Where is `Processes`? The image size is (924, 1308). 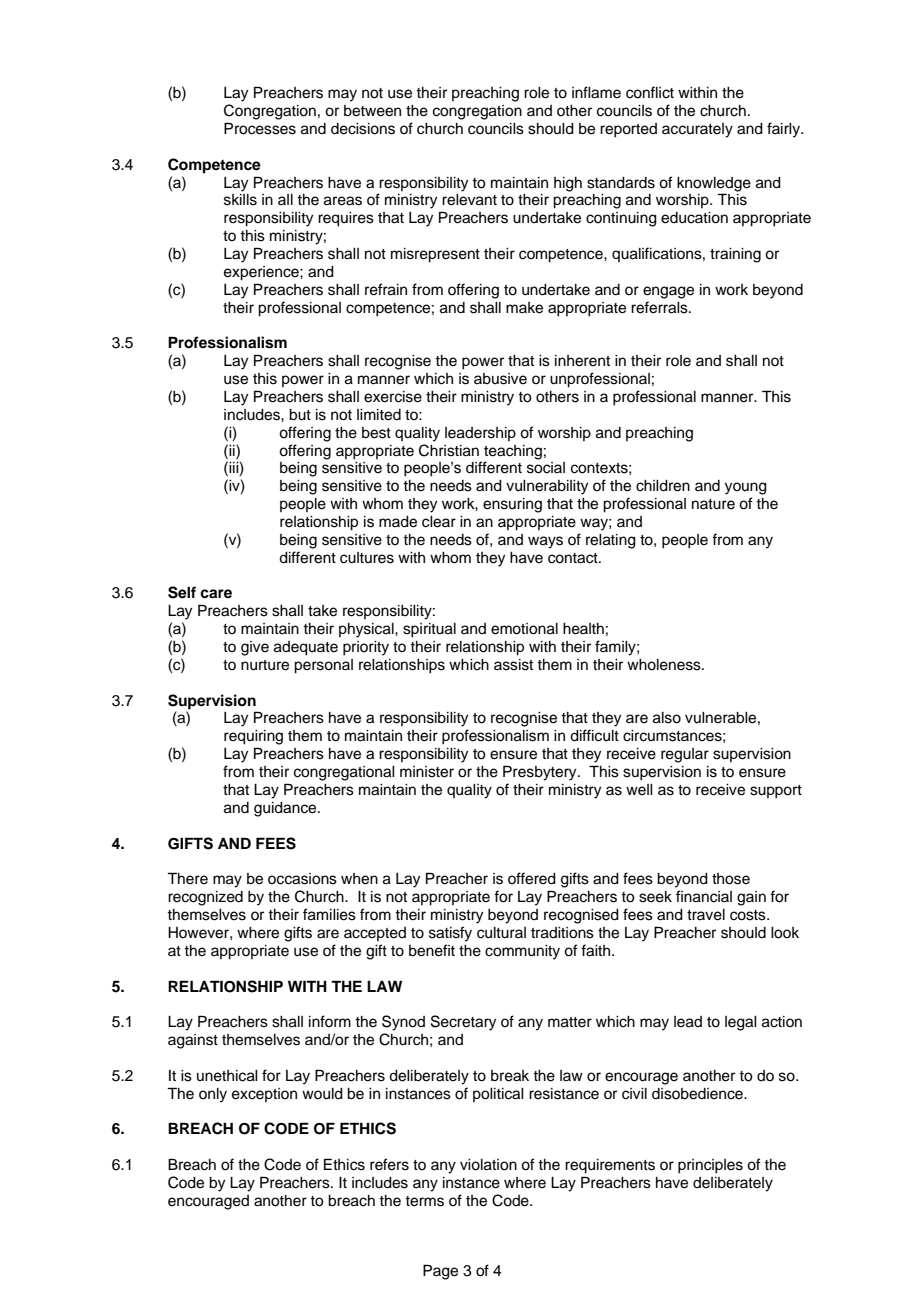
Processes is located at coordinates (260, 128).
